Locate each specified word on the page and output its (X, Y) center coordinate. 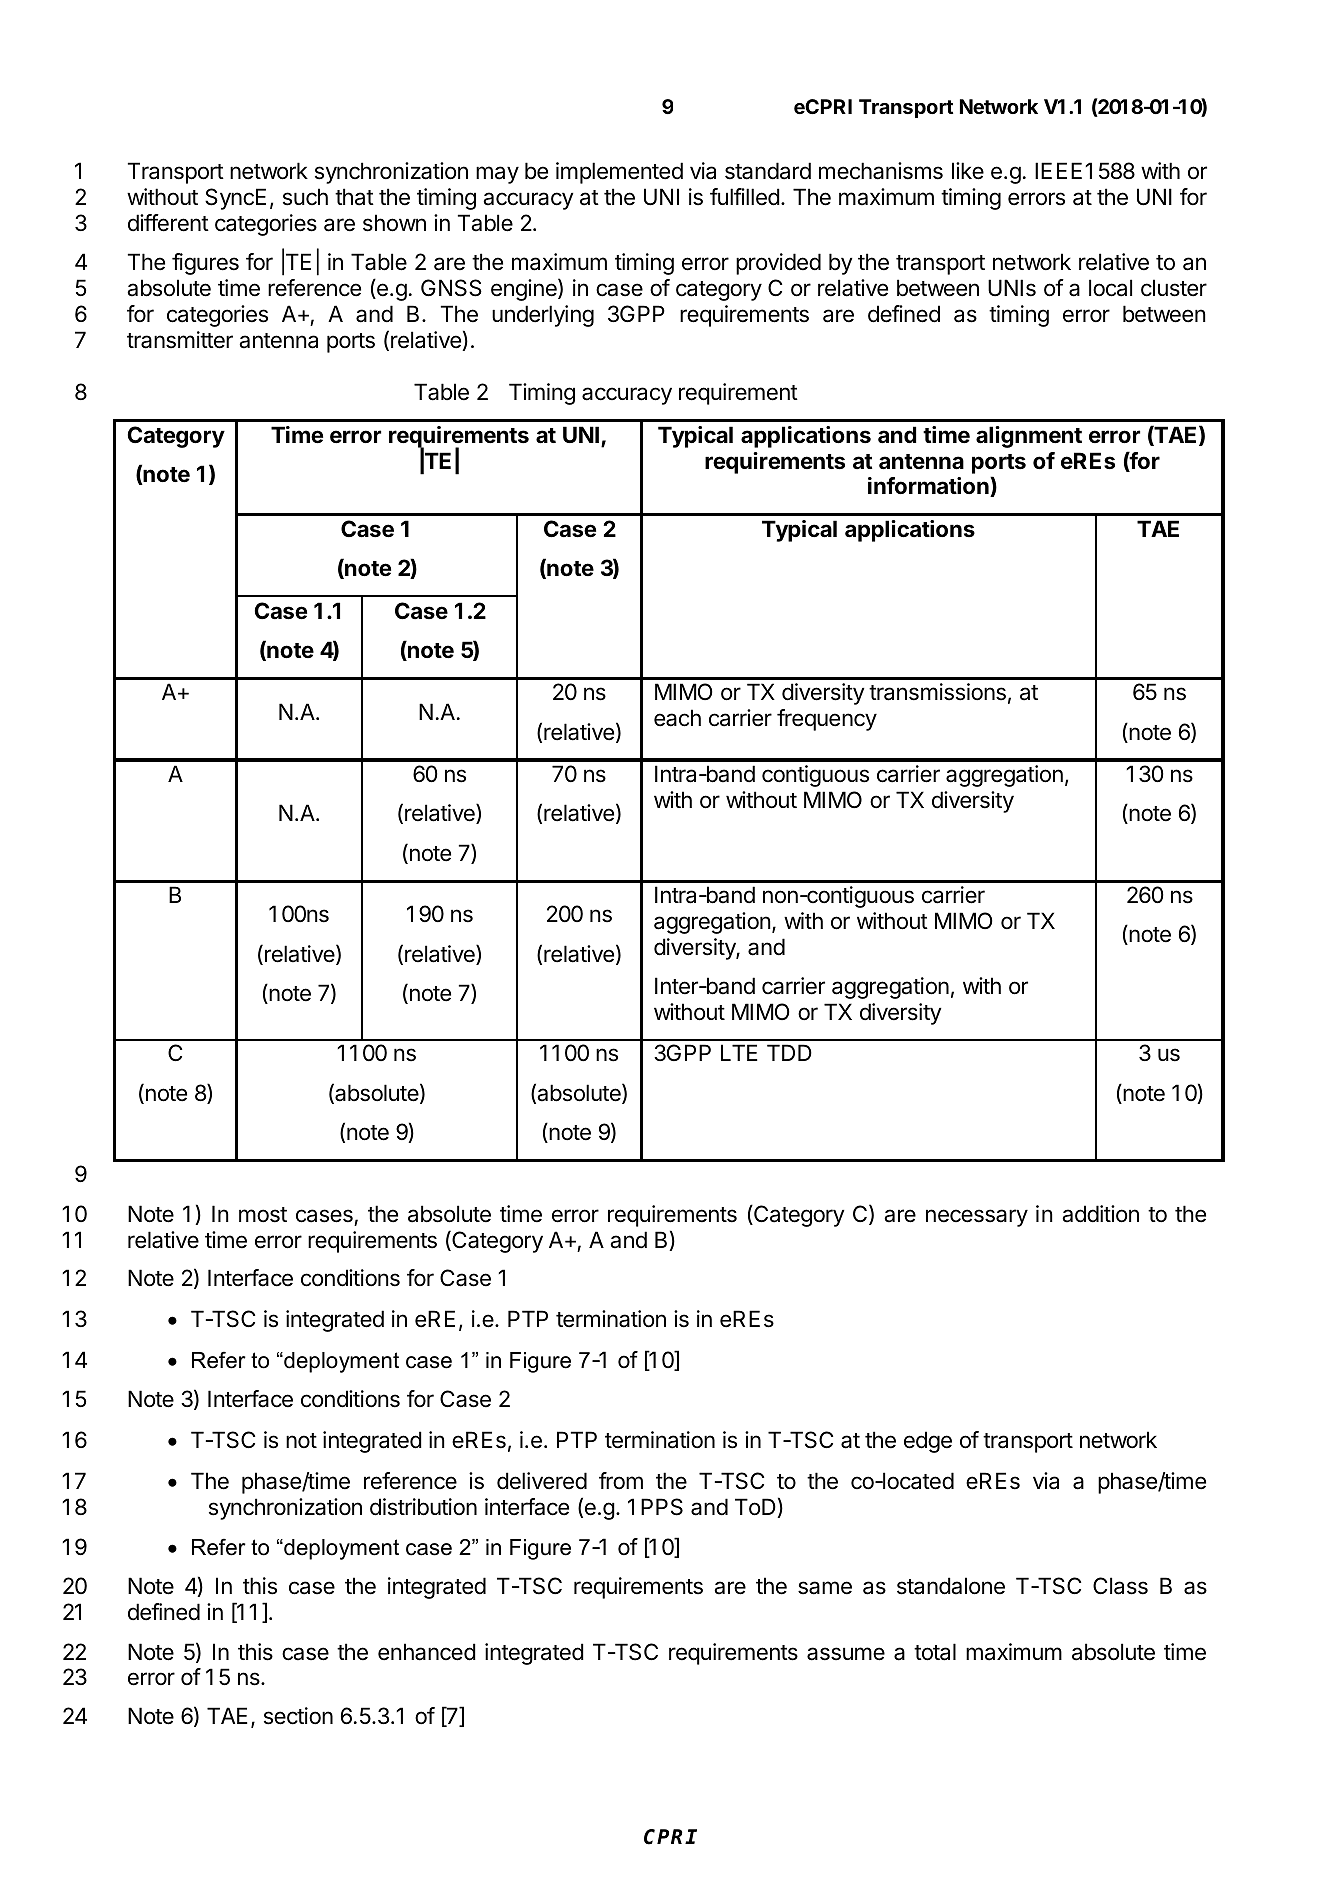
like (968, 171)
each (677, 718)
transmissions (937, 692)
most (263, 1215)
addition (1100, 1214)
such (305, 197)
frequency (827, 720)
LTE (739, 1052)
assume (846, 1654)
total (935, 1652)
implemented (619, 173)
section (298, 1716)
